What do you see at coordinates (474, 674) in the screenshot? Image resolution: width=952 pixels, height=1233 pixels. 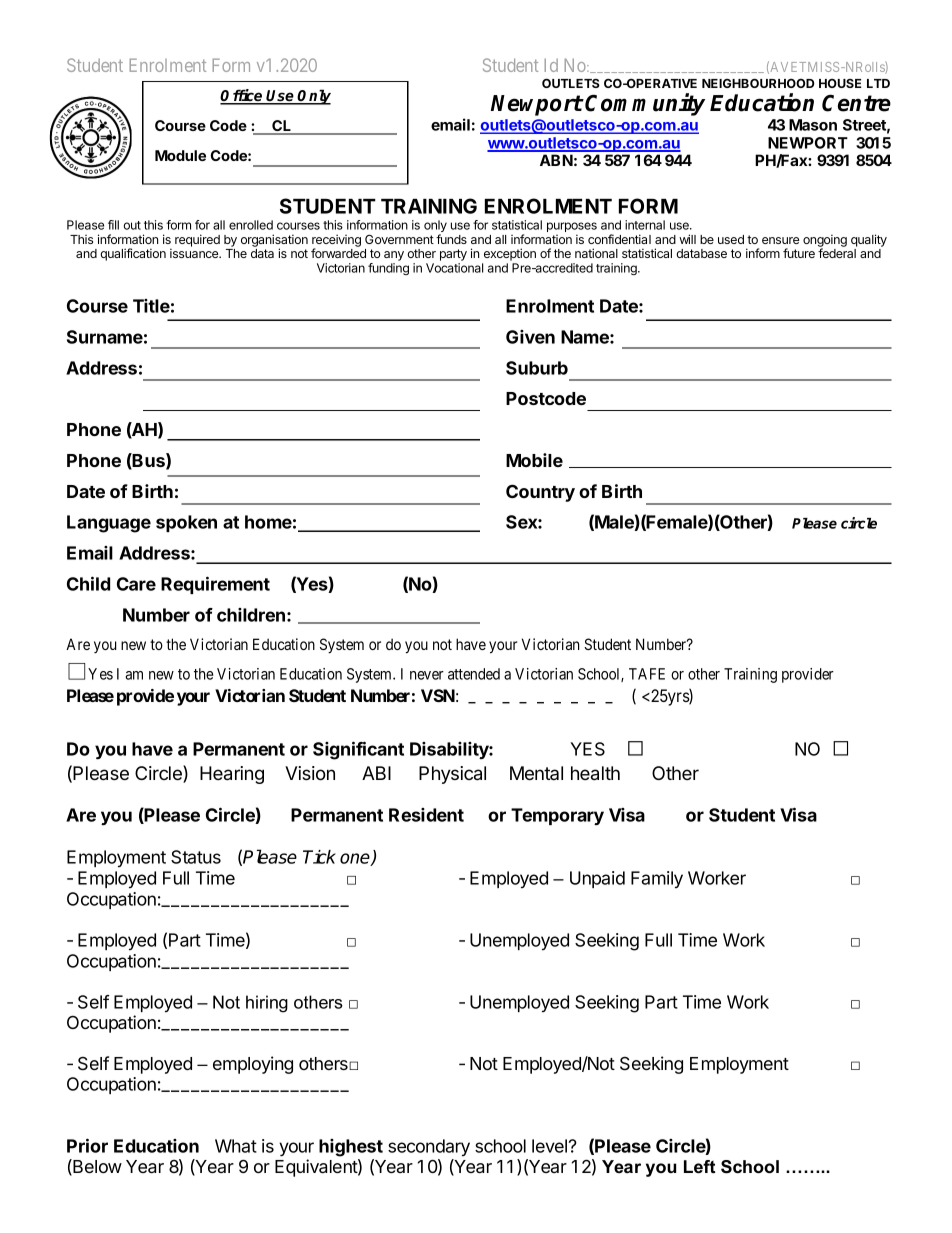 I see `attended` at bounding box center [474, 674].
